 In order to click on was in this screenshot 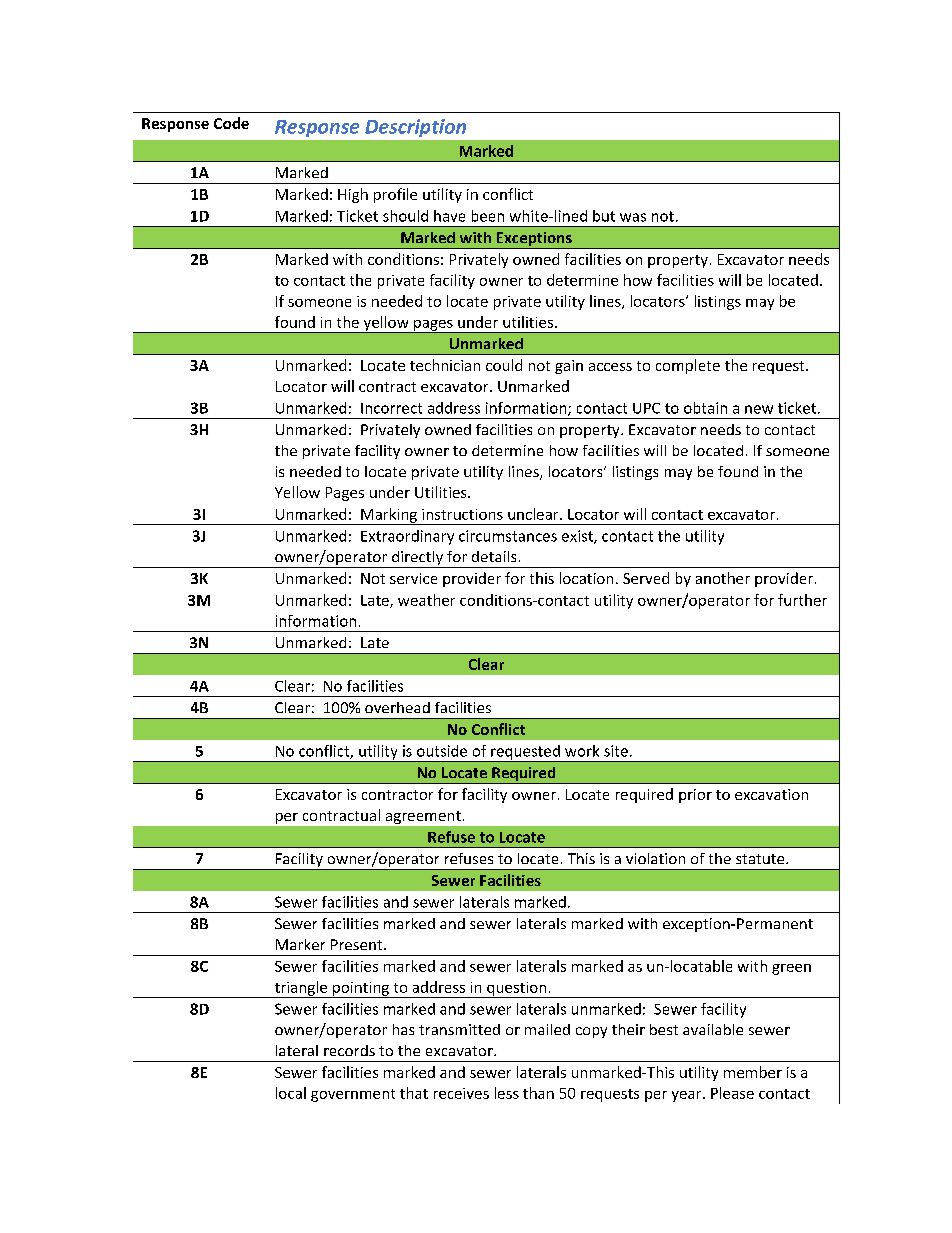, I will do `click(633, 217)`.
